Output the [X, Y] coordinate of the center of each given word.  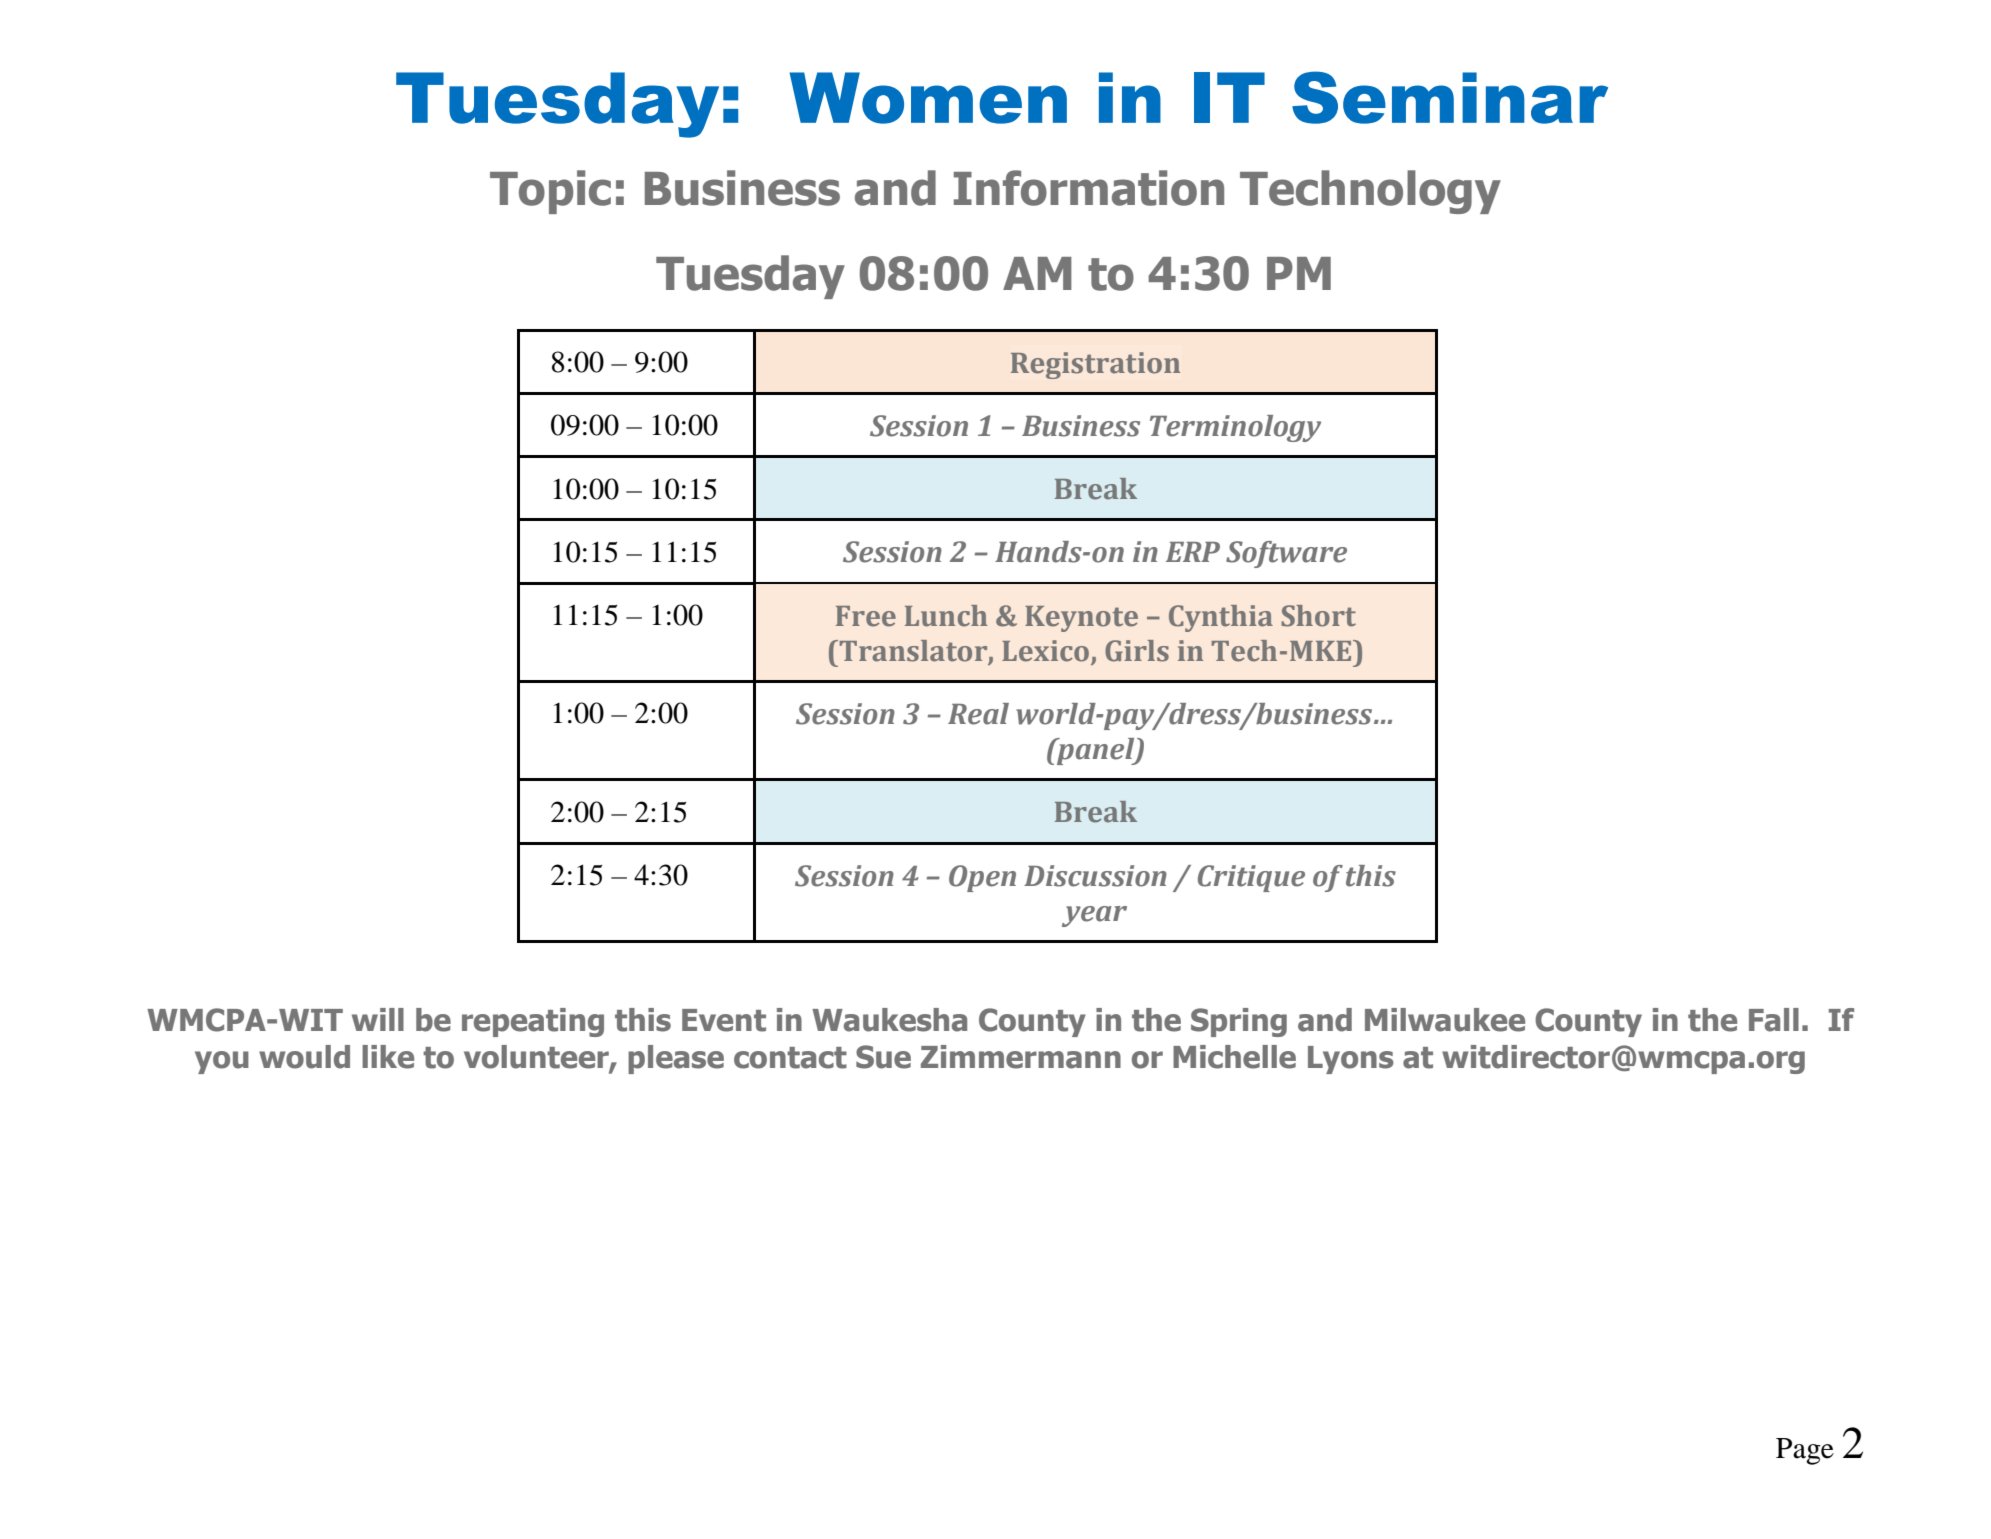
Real [978, 714]
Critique [1251, 878]
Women [928, 98]
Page [1805, 1451]
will [378, 1019]
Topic [550, 192]
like [388, 1057]
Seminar [1450, 97]
